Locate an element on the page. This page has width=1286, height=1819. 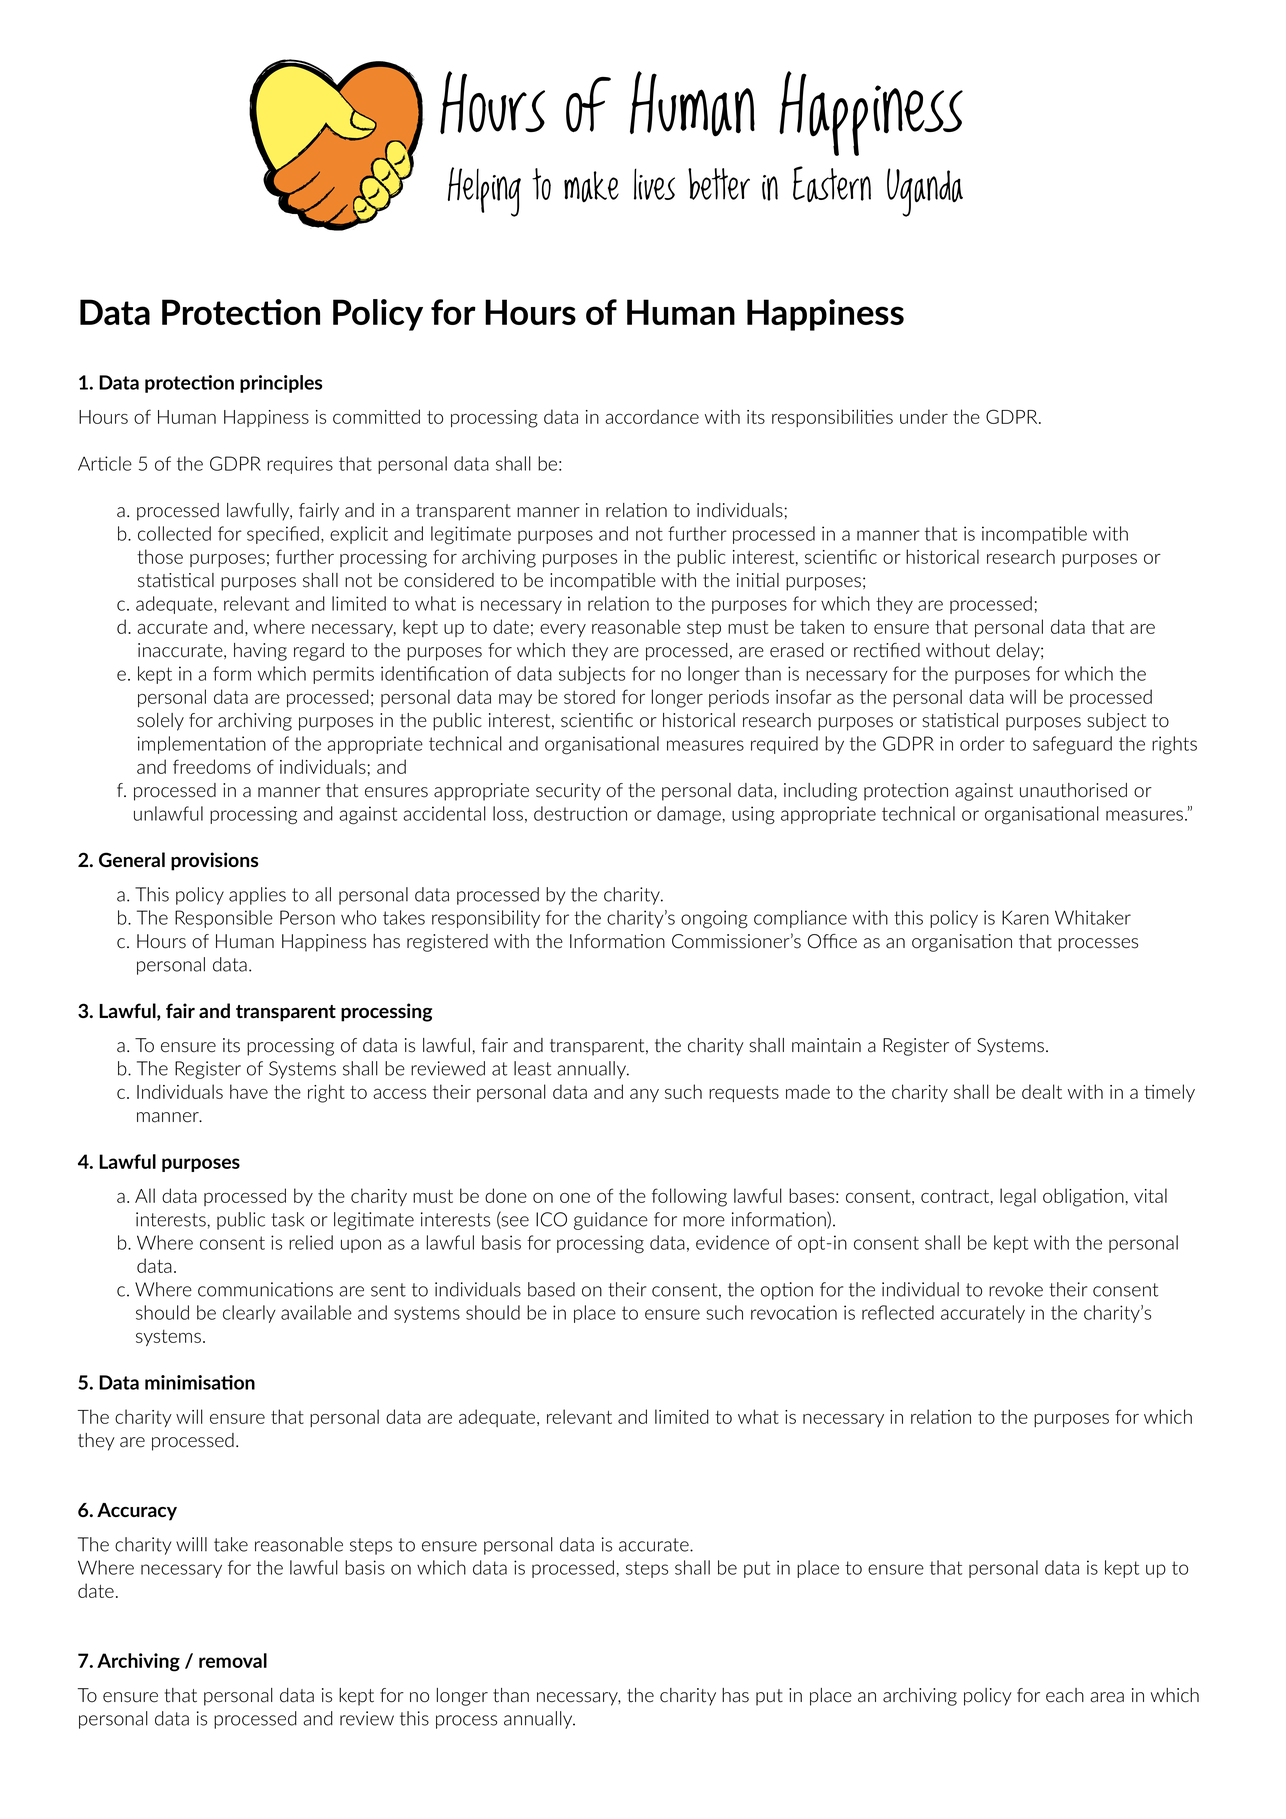
removal is located at coordinates (233, 1660).
